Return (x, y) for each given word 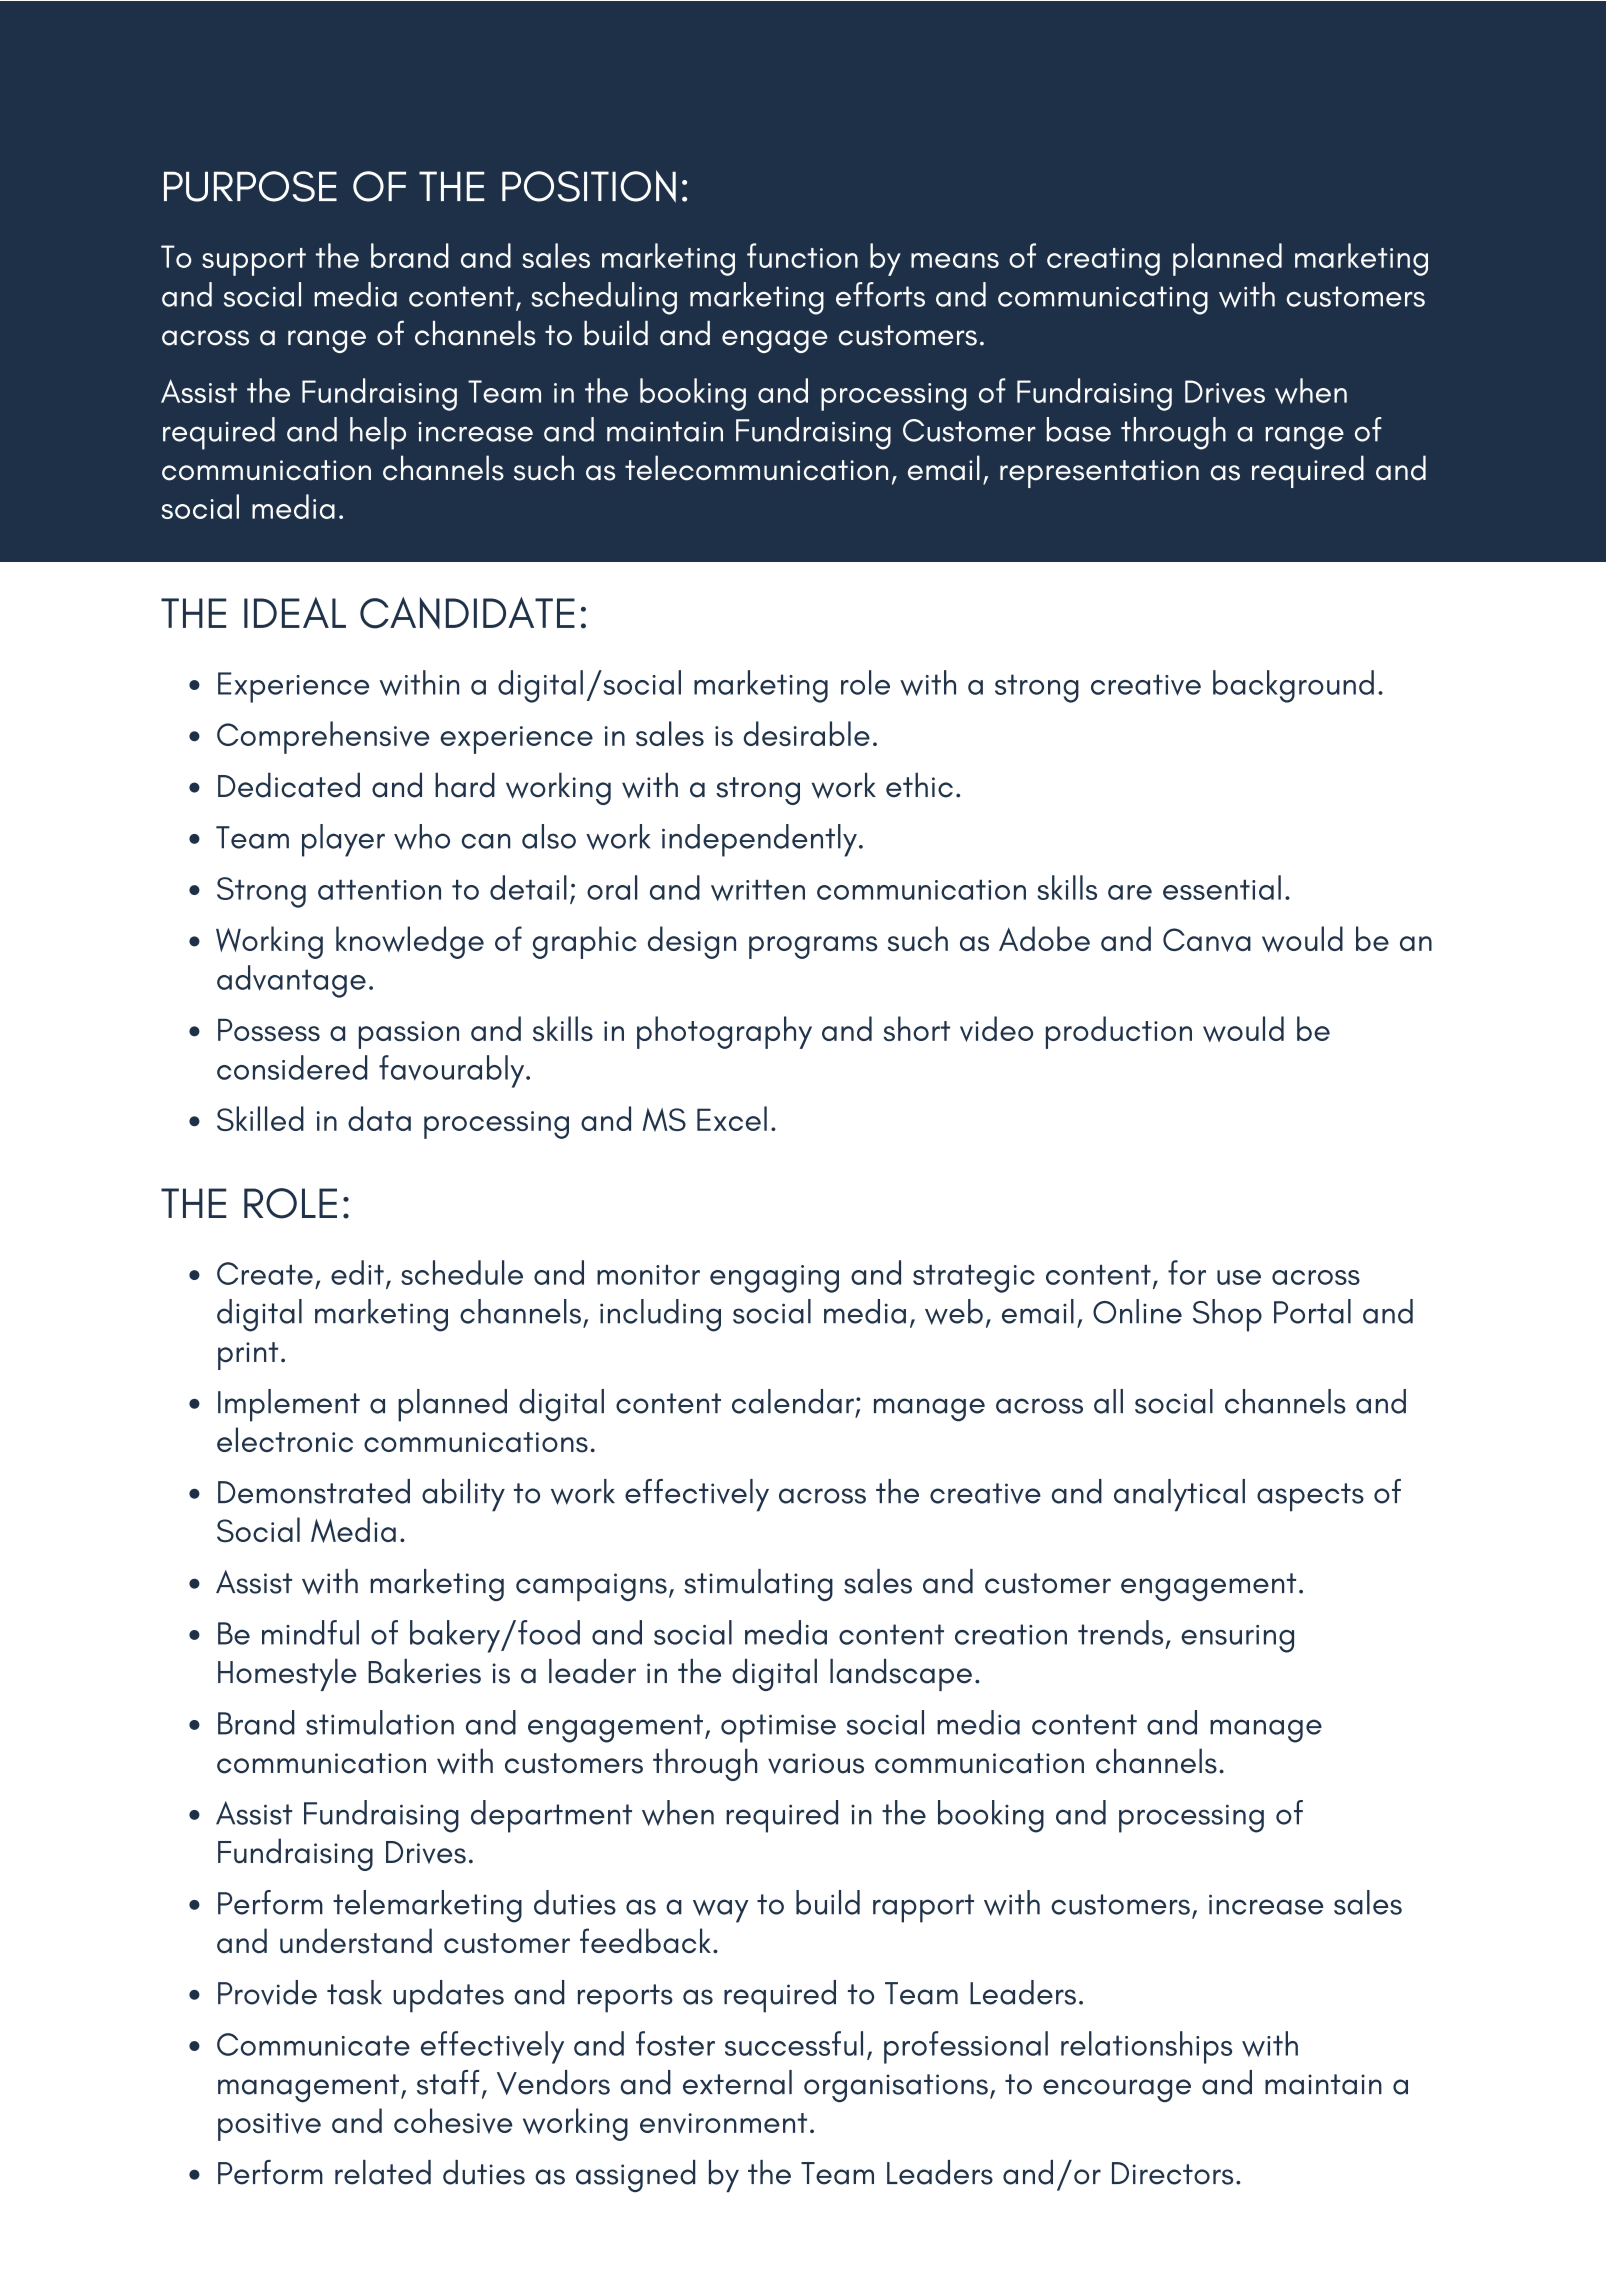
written (758, 890)
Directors (1172, 2173)
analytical (1179, 1495)
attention (379, 890)
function (802, 255)
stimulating (758, 1585)
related (383, 2172)
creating (1103, 262)
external (737, 2082)
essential (1222, 887)
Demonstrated (314, 1491)
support (254, 262)
